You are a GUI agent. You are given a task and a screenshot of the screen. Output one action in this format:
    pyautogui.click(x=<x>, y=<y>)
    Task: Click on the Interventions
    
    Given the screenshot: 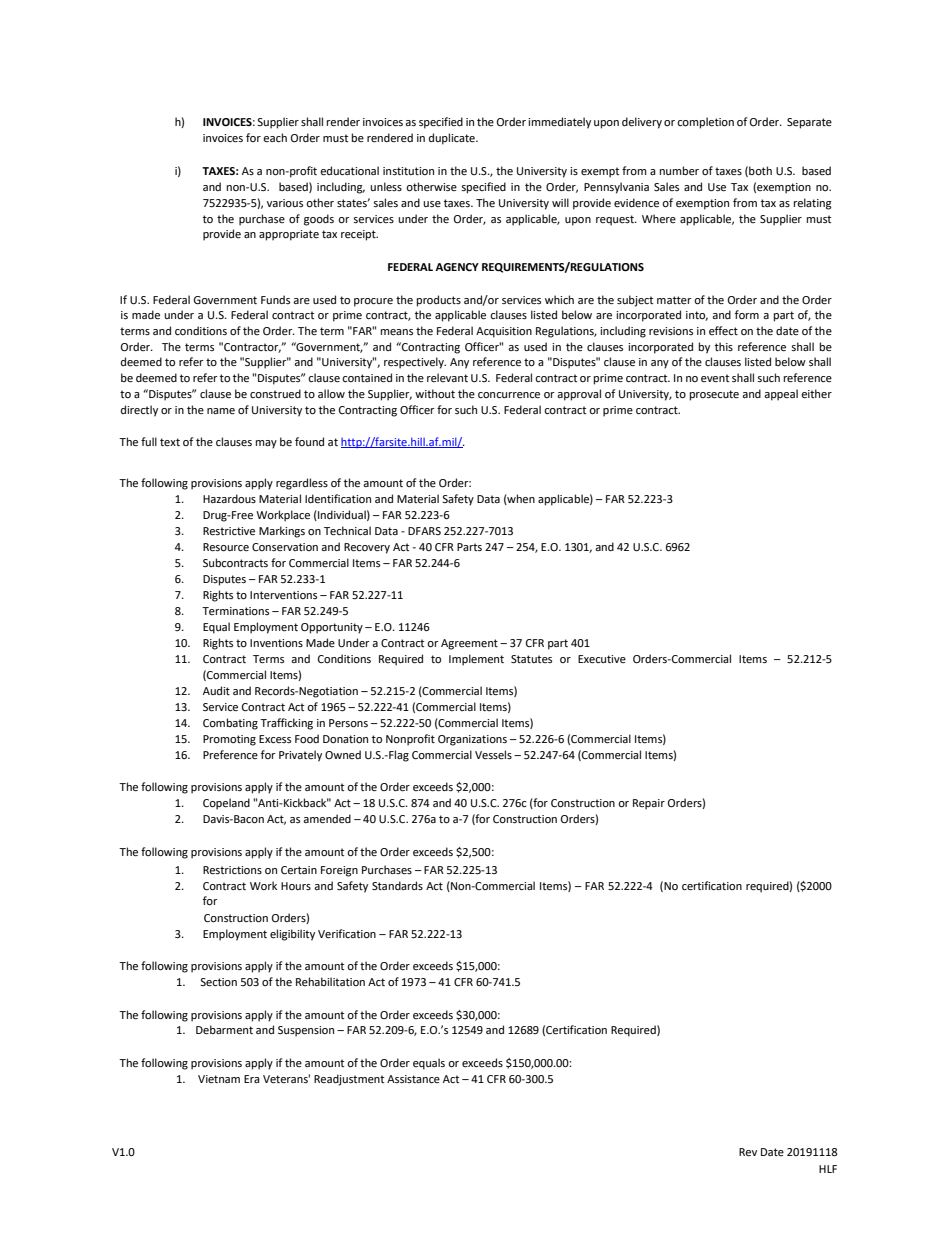 What is the action you would take?
    pyautogui.click(x=283, y=595)
